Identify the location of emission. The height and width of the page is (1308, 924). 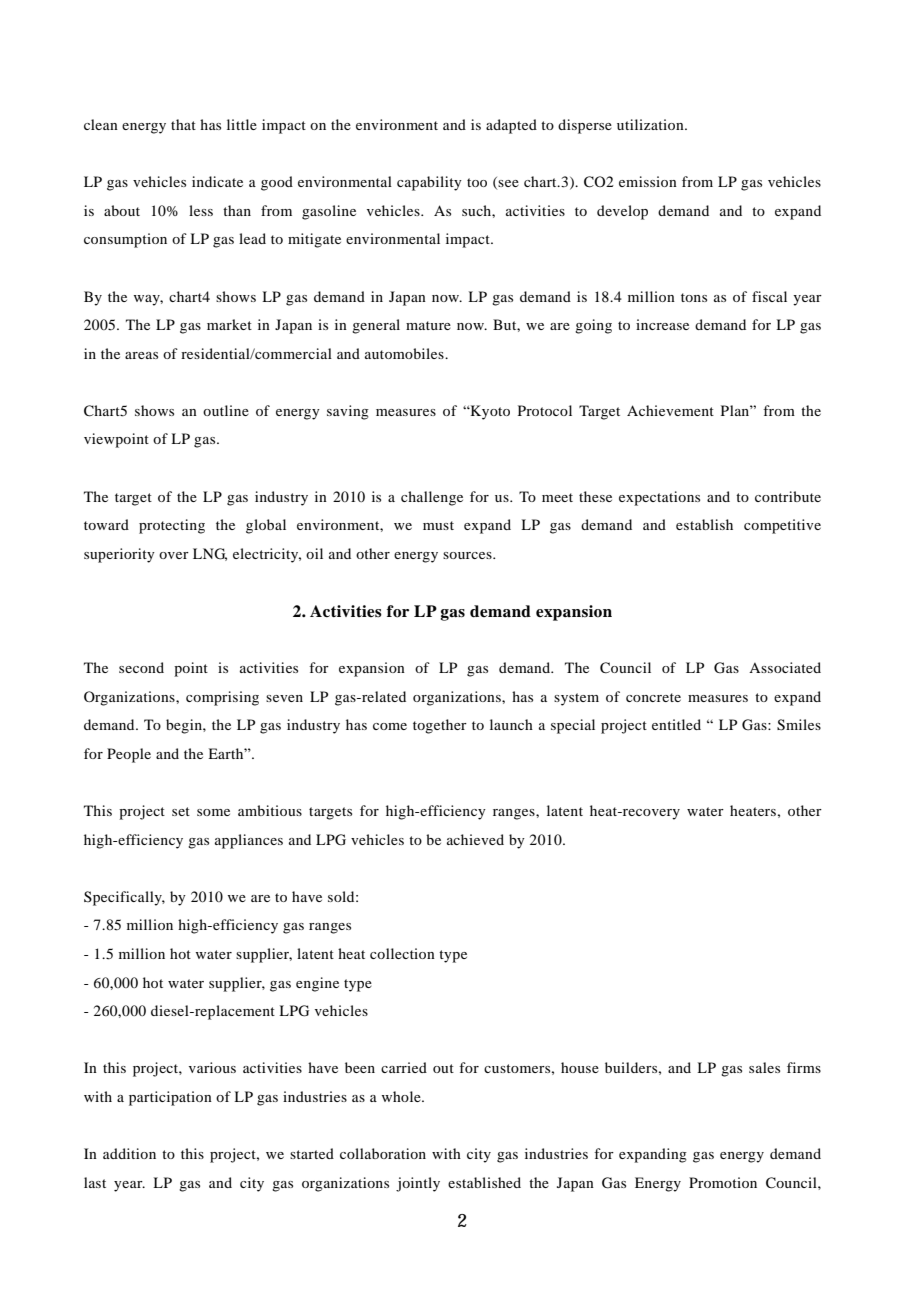
(648, 181).
